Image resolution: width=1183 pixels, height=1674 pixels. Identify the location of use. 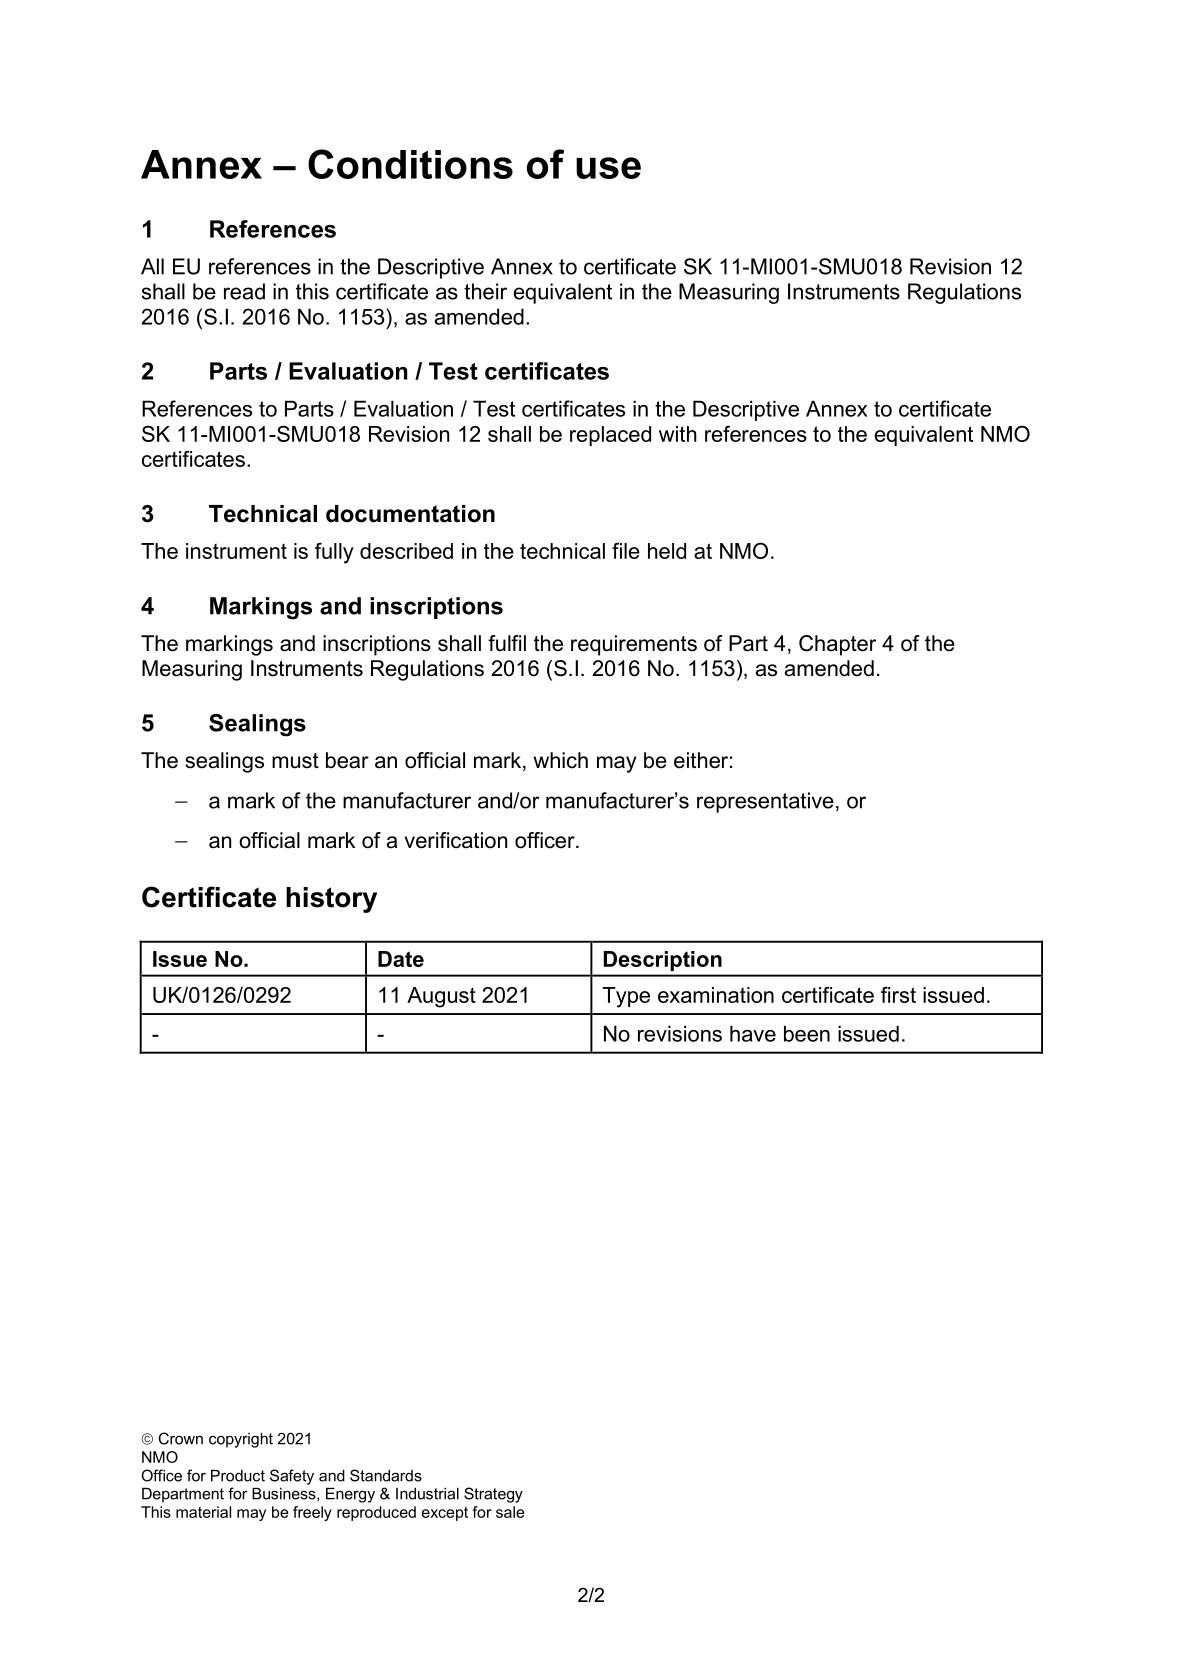
(608, 168).
